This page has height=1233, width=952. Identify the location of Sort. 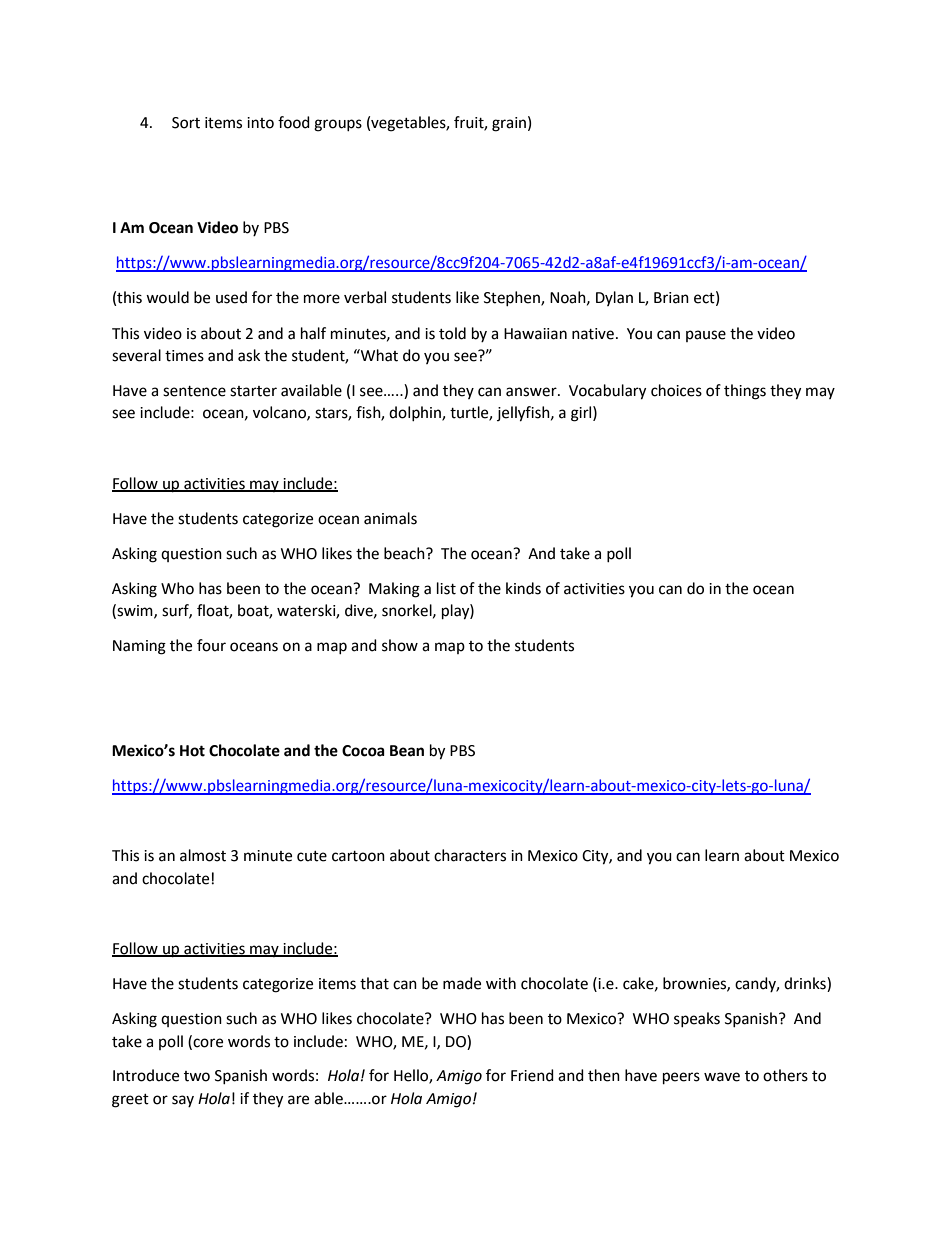
(186, 123).
